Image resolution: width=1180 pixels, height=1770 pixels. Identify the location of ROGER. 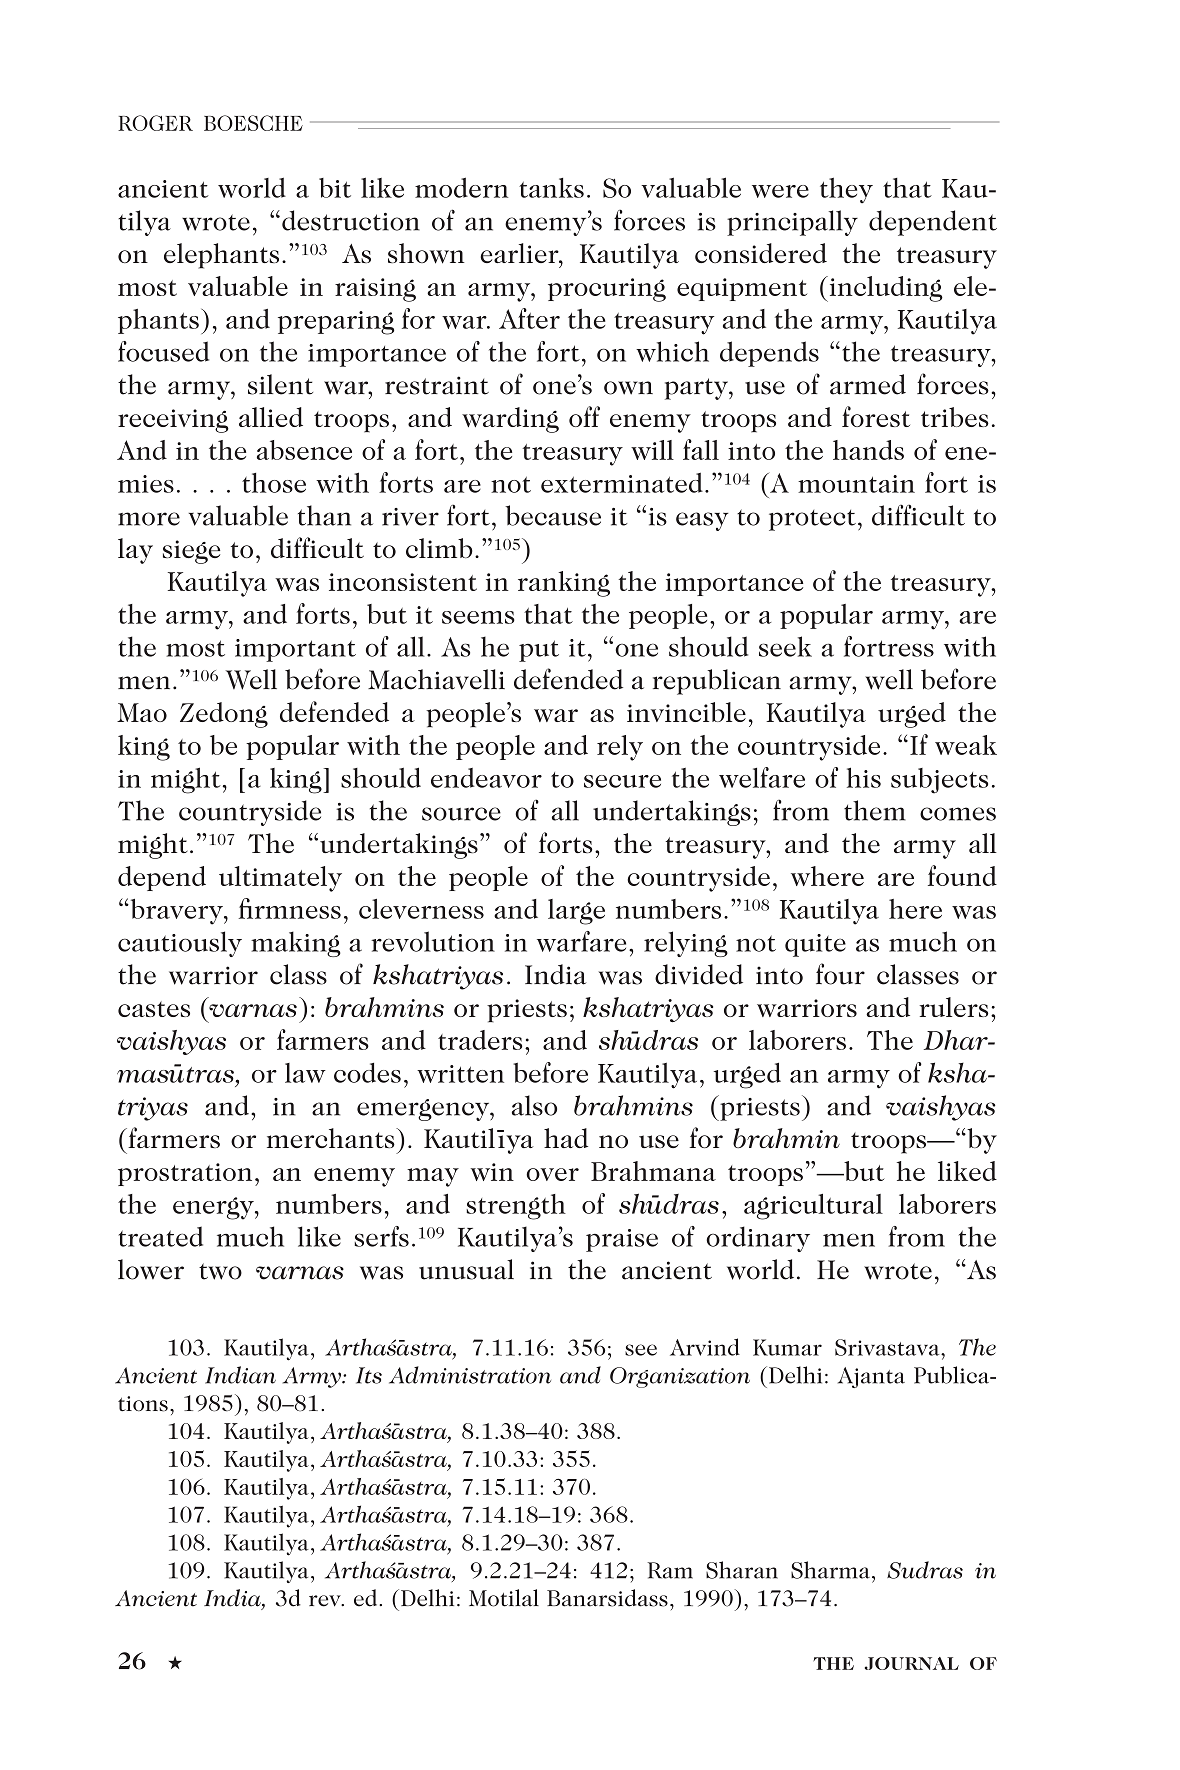
(155, 123).
